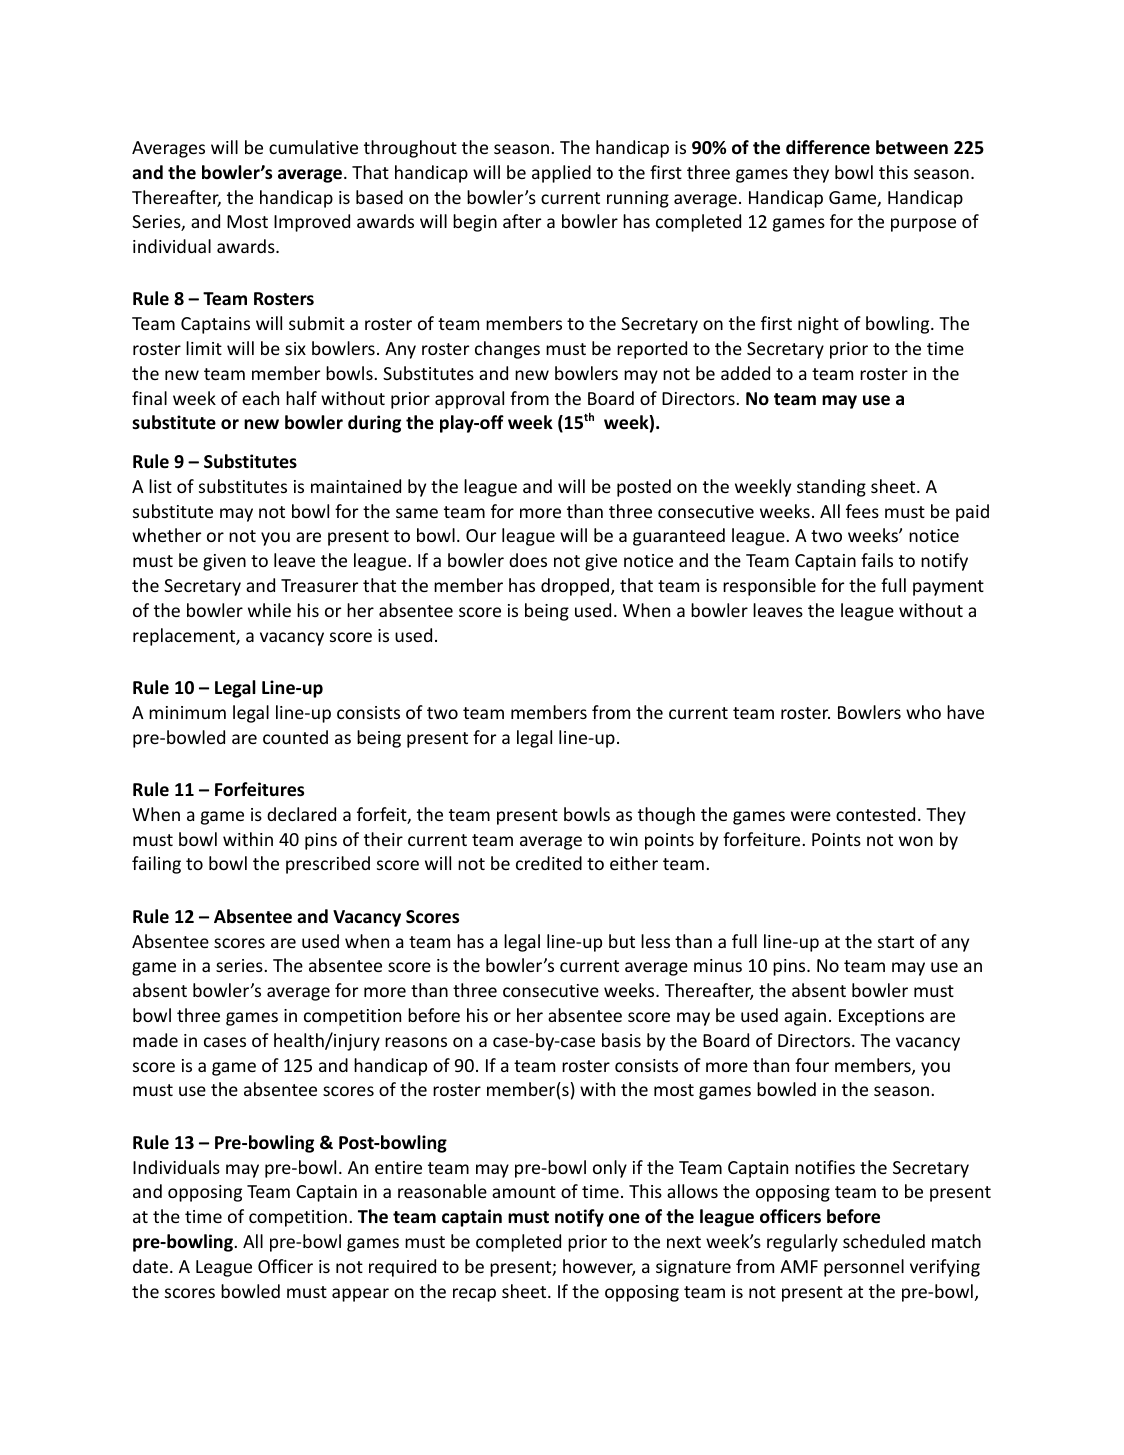 The height and width of the screenshot is (1455, 1124). Describe the element at coordinates (881, 1017) in the screenshot. I see `Exceptions` at that location.
